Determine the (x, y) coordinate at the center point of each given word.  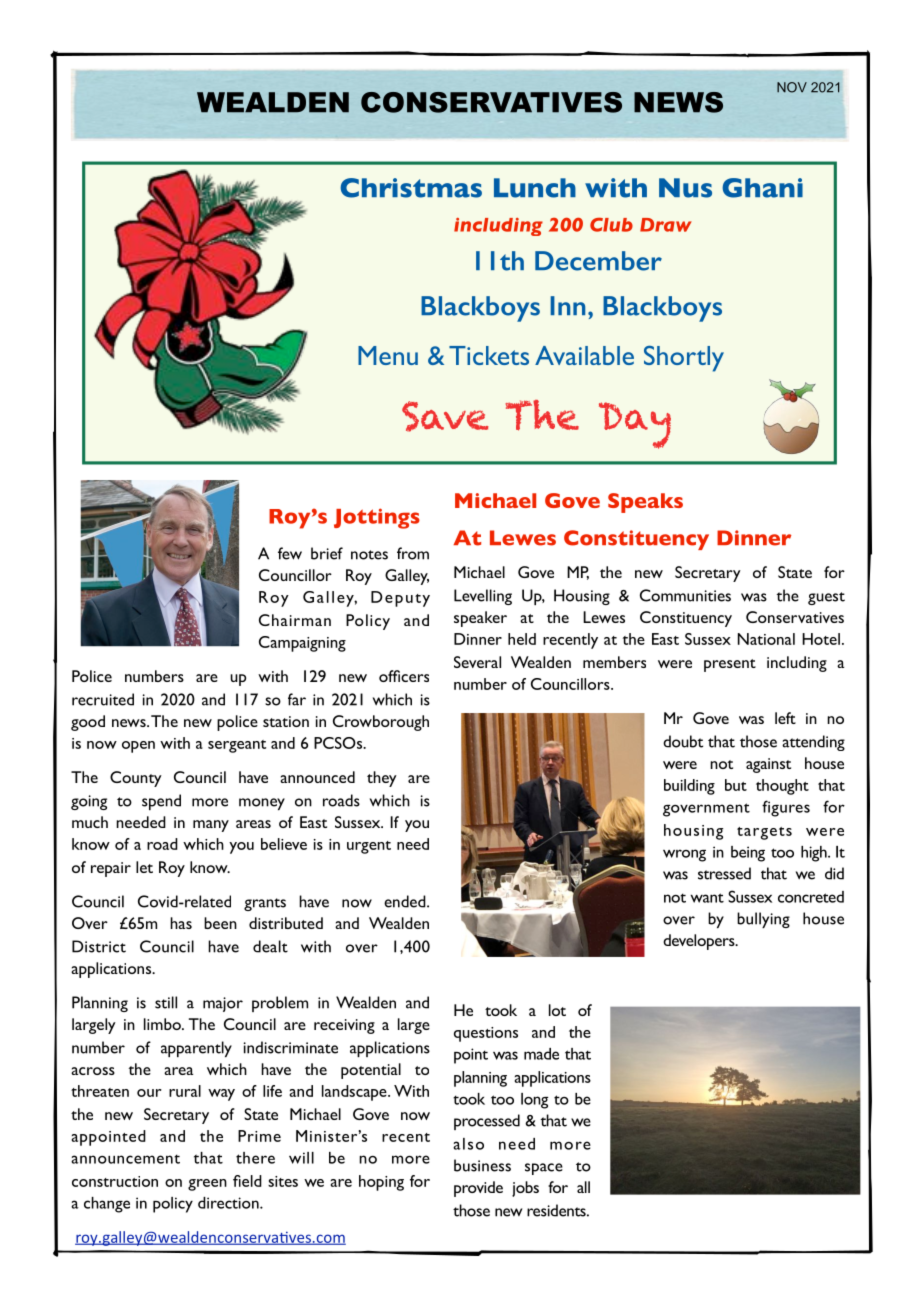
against (768, 765)
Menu (388, 355)
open (138, 747)
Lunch (535, 188)
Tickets (489, 355)
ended (406, 901)
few (290, 553)
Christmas (411, 188)
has (181, 923)
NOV (792, 87)
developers (700, 942)
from (413, 553)
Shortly (684, 358)
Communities (685, 595)
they (382, 779)
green (207, 1185)
